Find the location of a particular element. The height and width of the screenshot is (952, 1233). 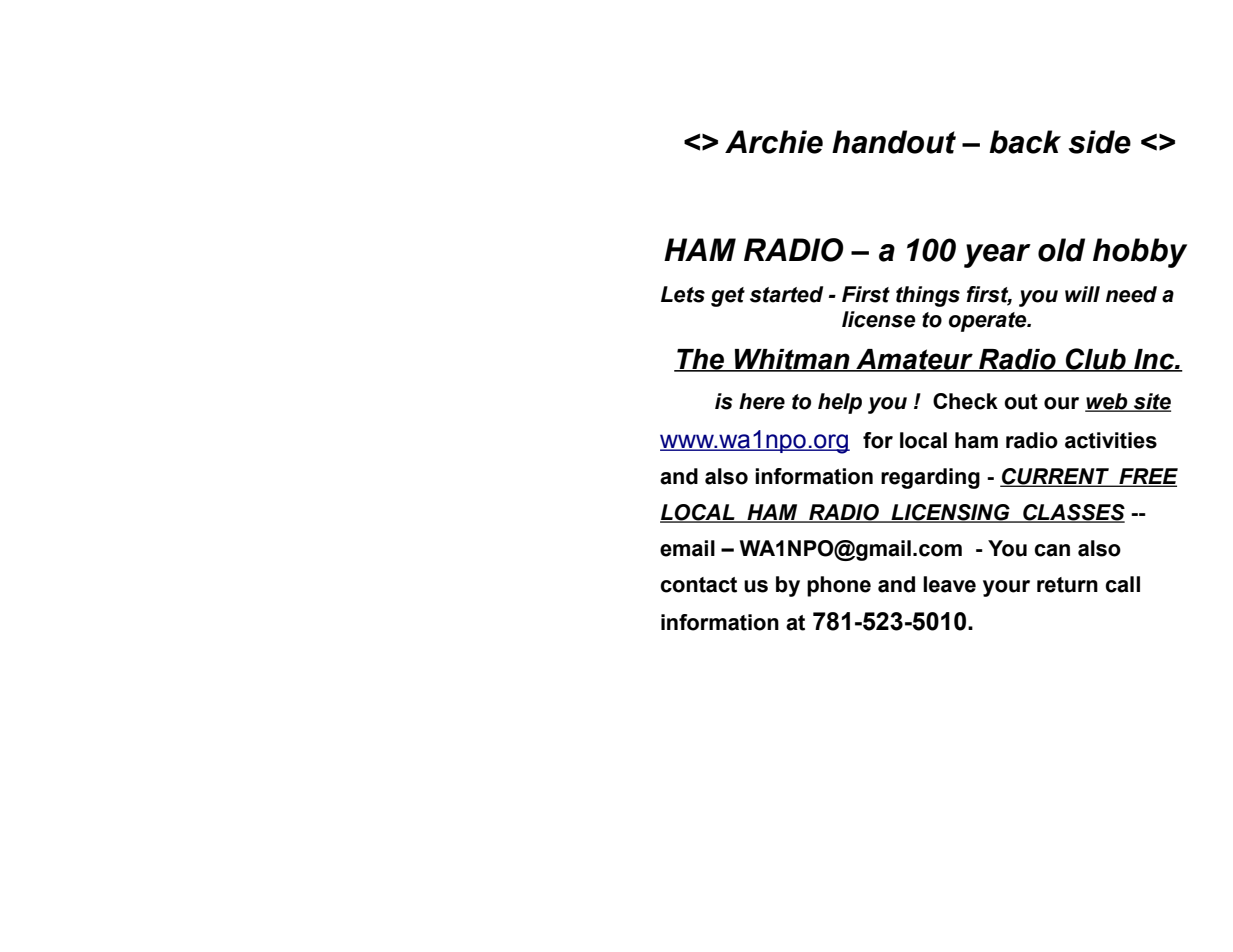

leave is located at coordinates (949, 584).
